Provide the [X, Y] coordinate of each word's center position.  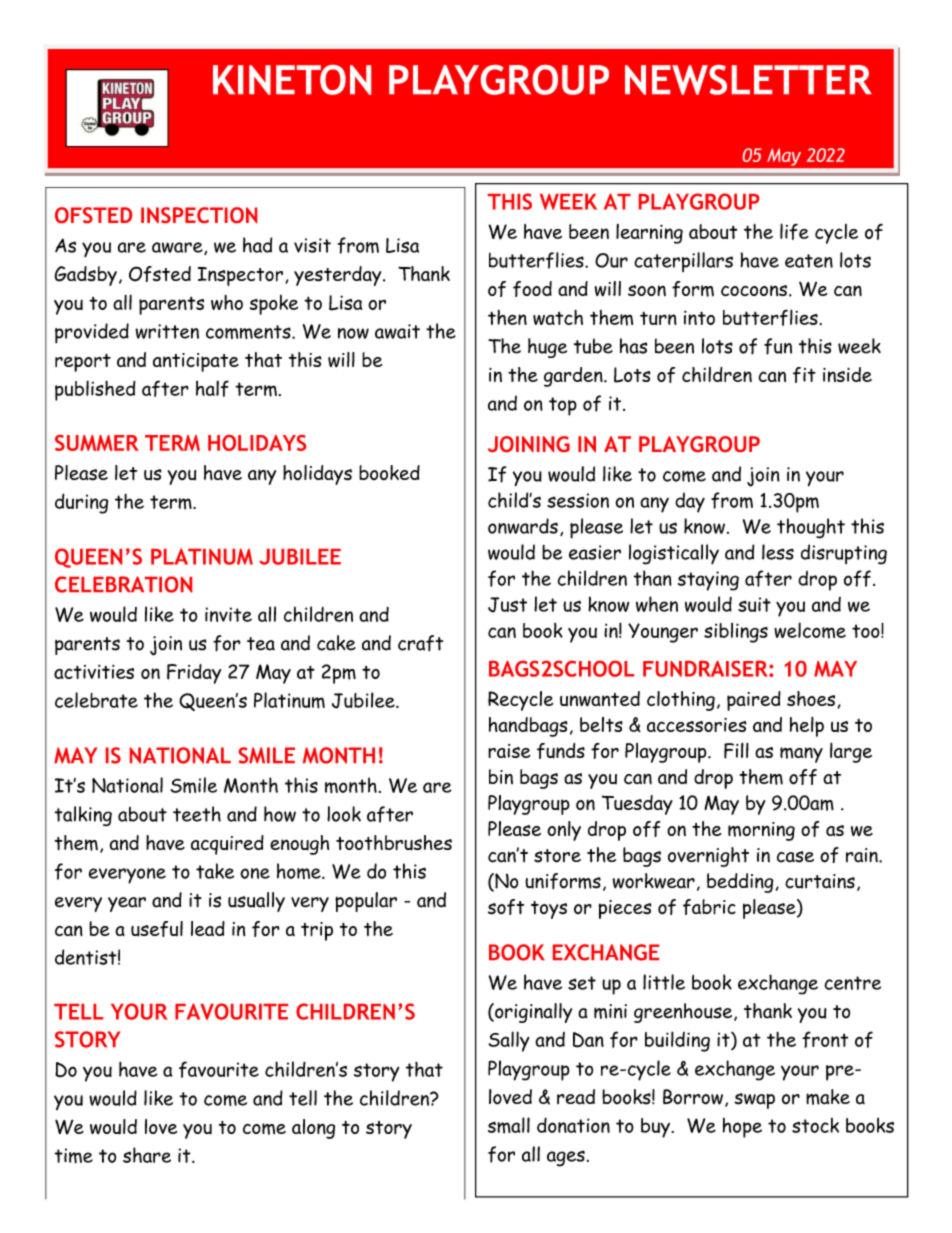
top [563, 406]
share [147, 1155]
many [801, 755]
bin [501, 776]
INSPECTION [199, 215]
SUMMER [97, 443]
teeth [197, 814]
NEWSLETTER [748, 80]
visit [312, 245]
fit [804, 375]
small [509, 1125]
